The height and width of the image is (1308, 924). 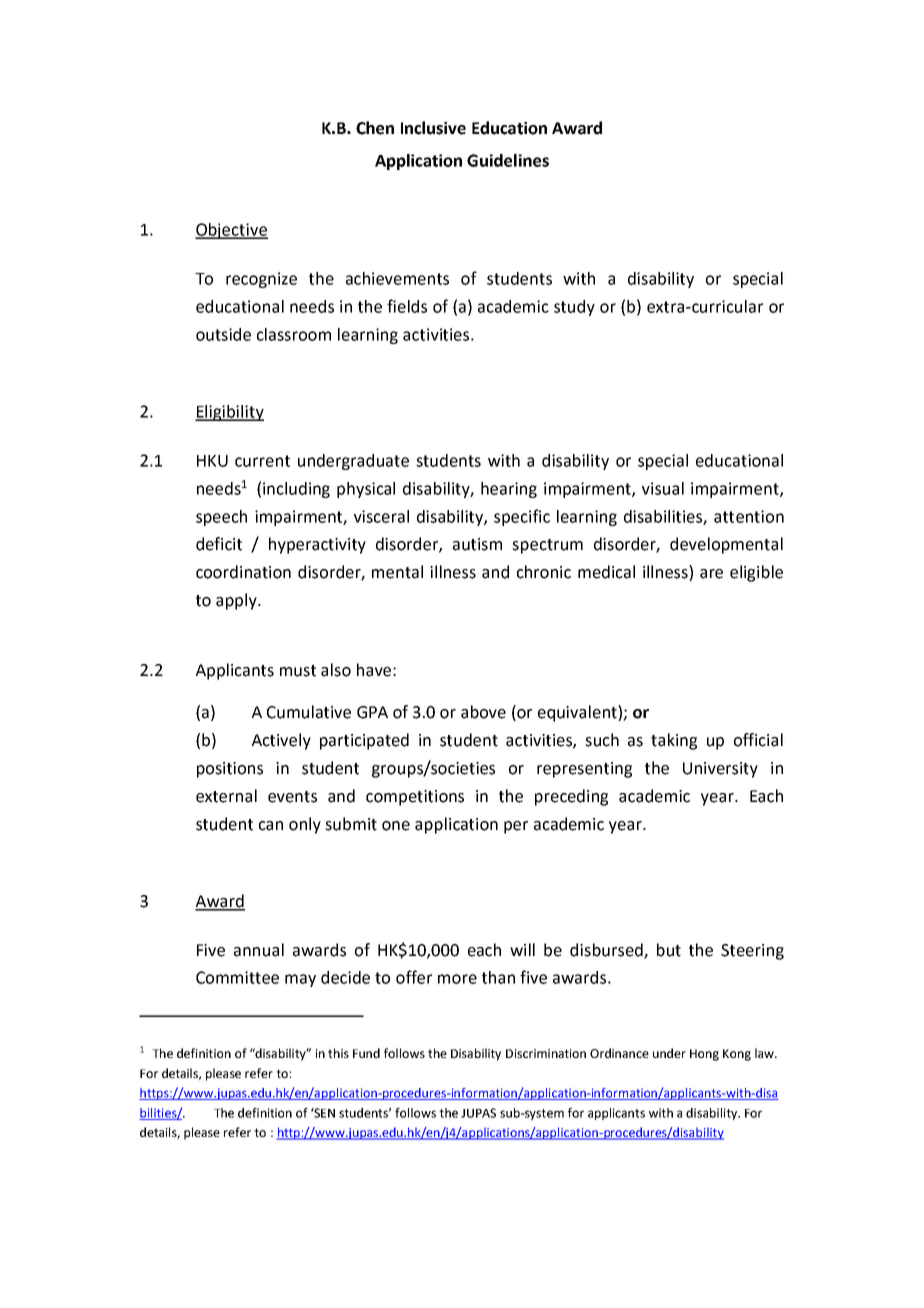 I want to click on may, so click(x=300, y=980).
